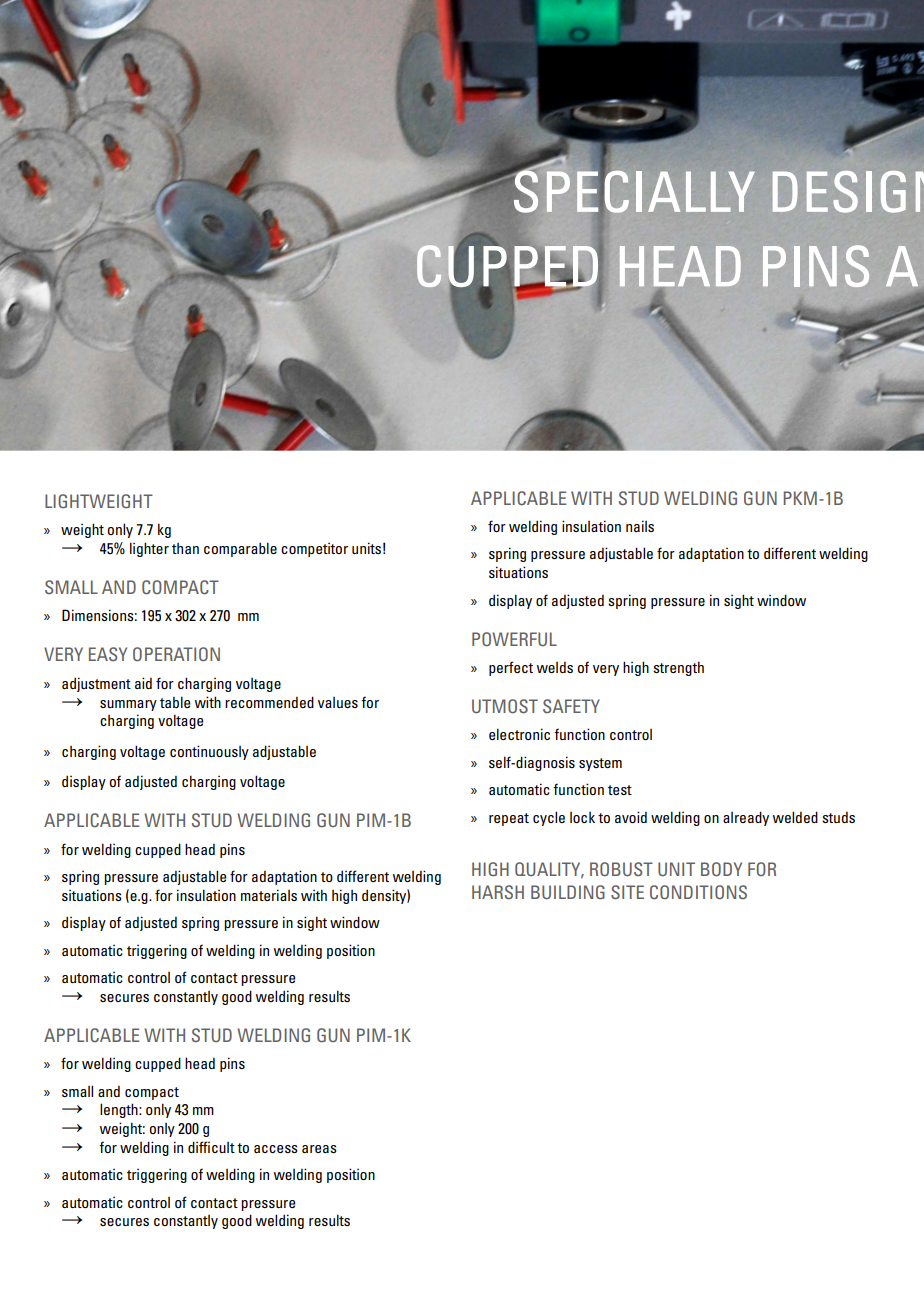 Image resolution: width=924 pixels, height=1308 pixels. I want to click on CONDITIONS, so click(698, 892).
